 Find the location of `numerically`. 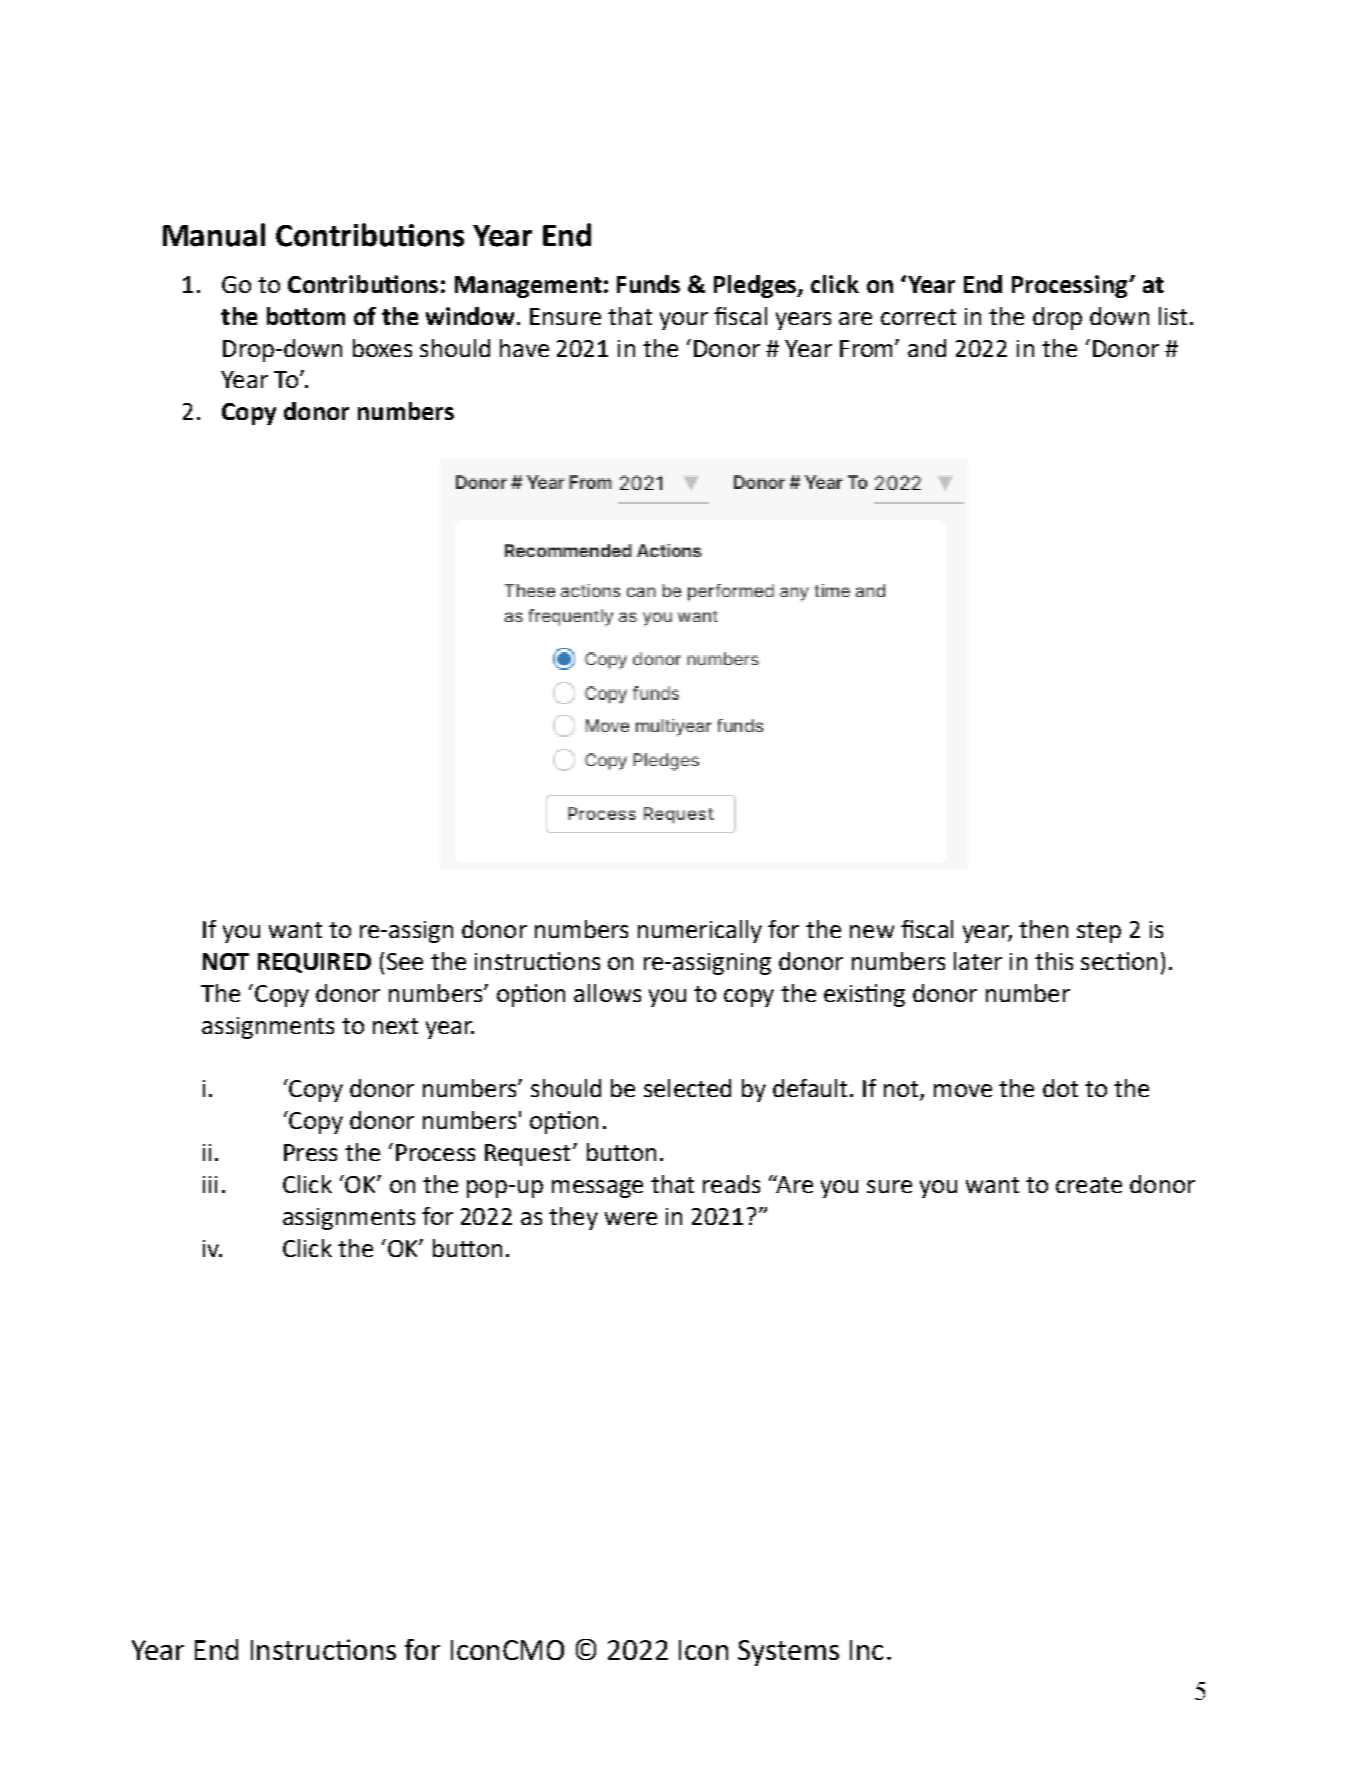

numerically is located at coordinates (700, 931).
